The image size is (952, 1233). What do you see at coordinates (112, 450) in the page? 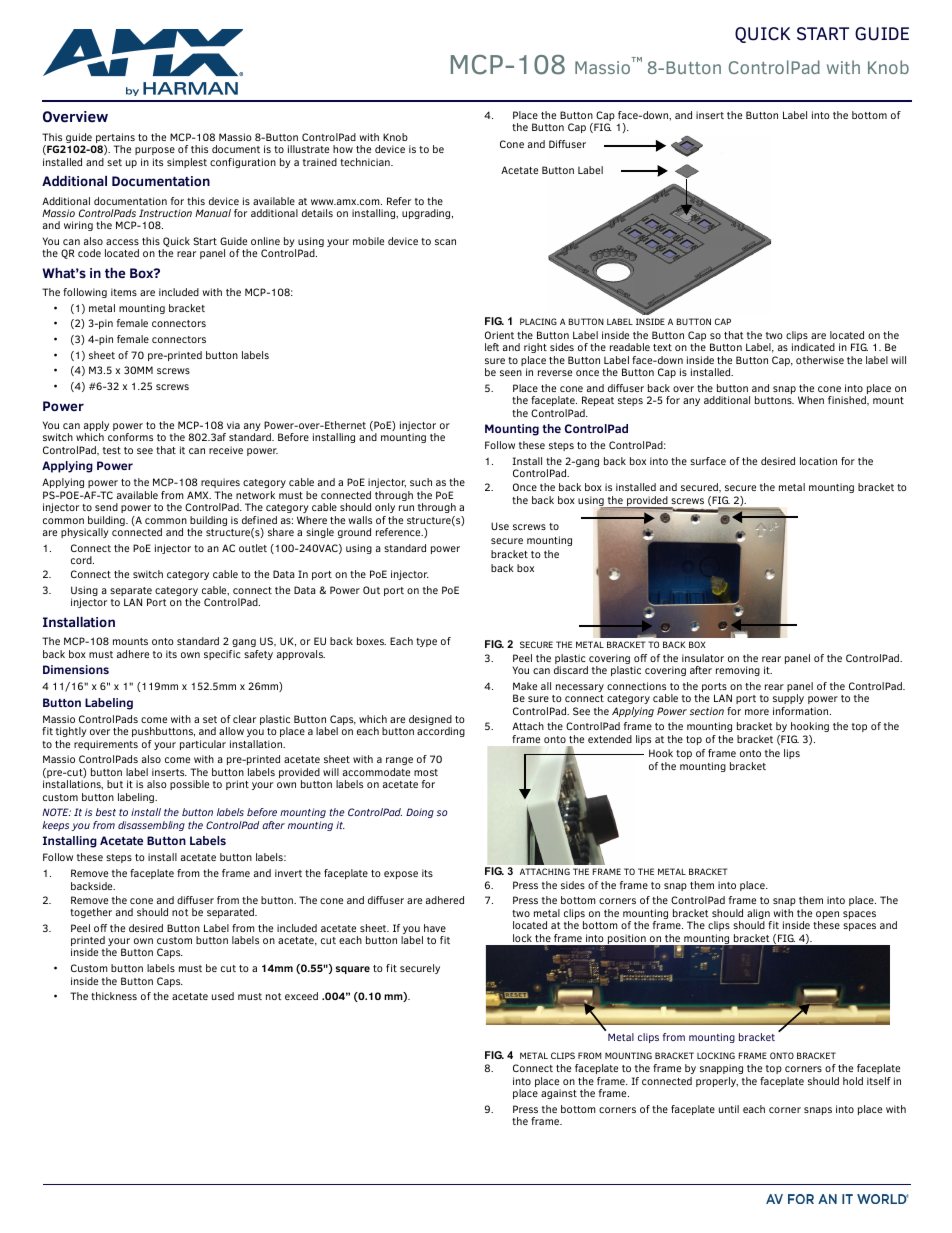
I see `test` at bounding box center [112, 450].
